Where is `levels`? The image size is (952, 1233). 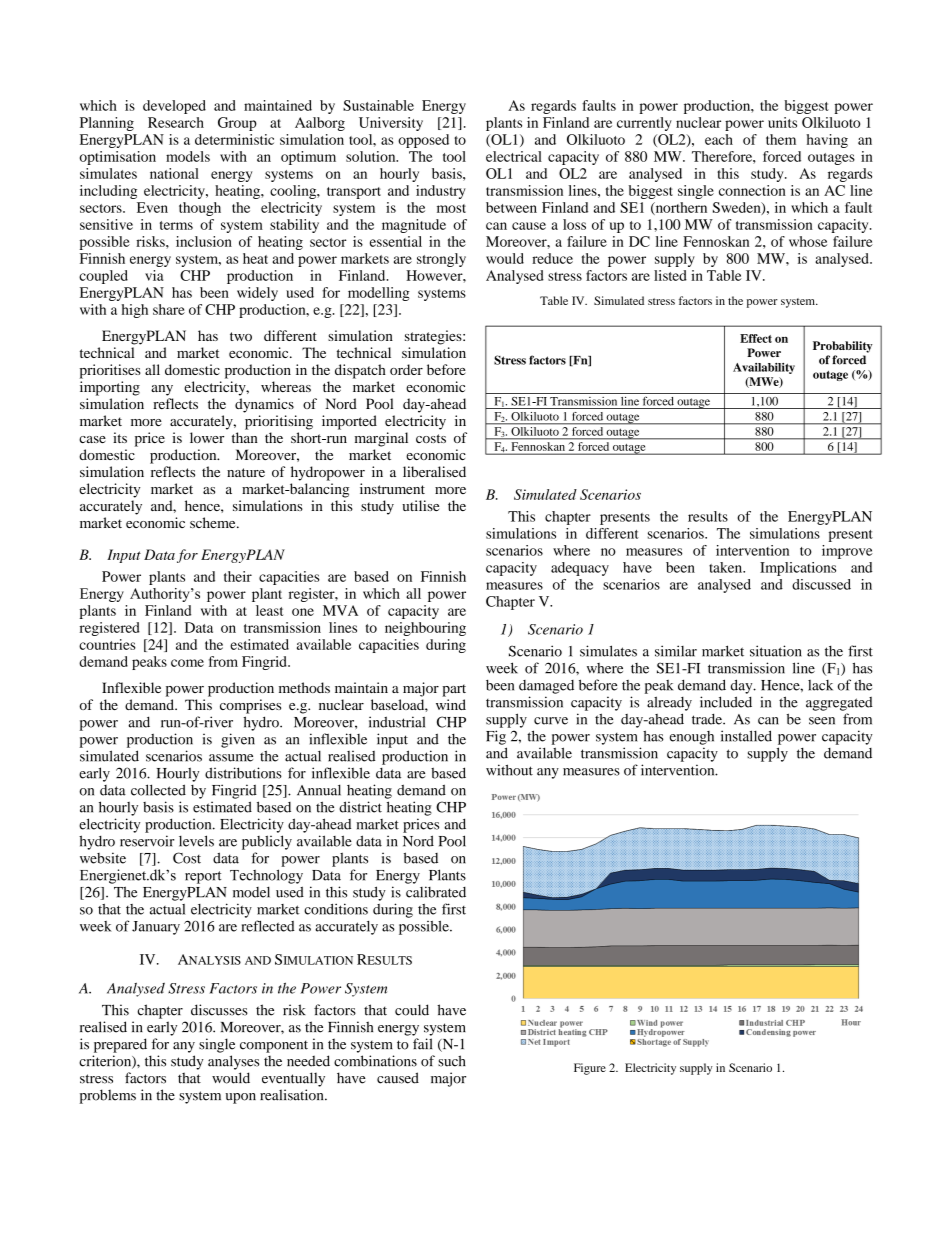 levels is located at coordinates (196, 841).
